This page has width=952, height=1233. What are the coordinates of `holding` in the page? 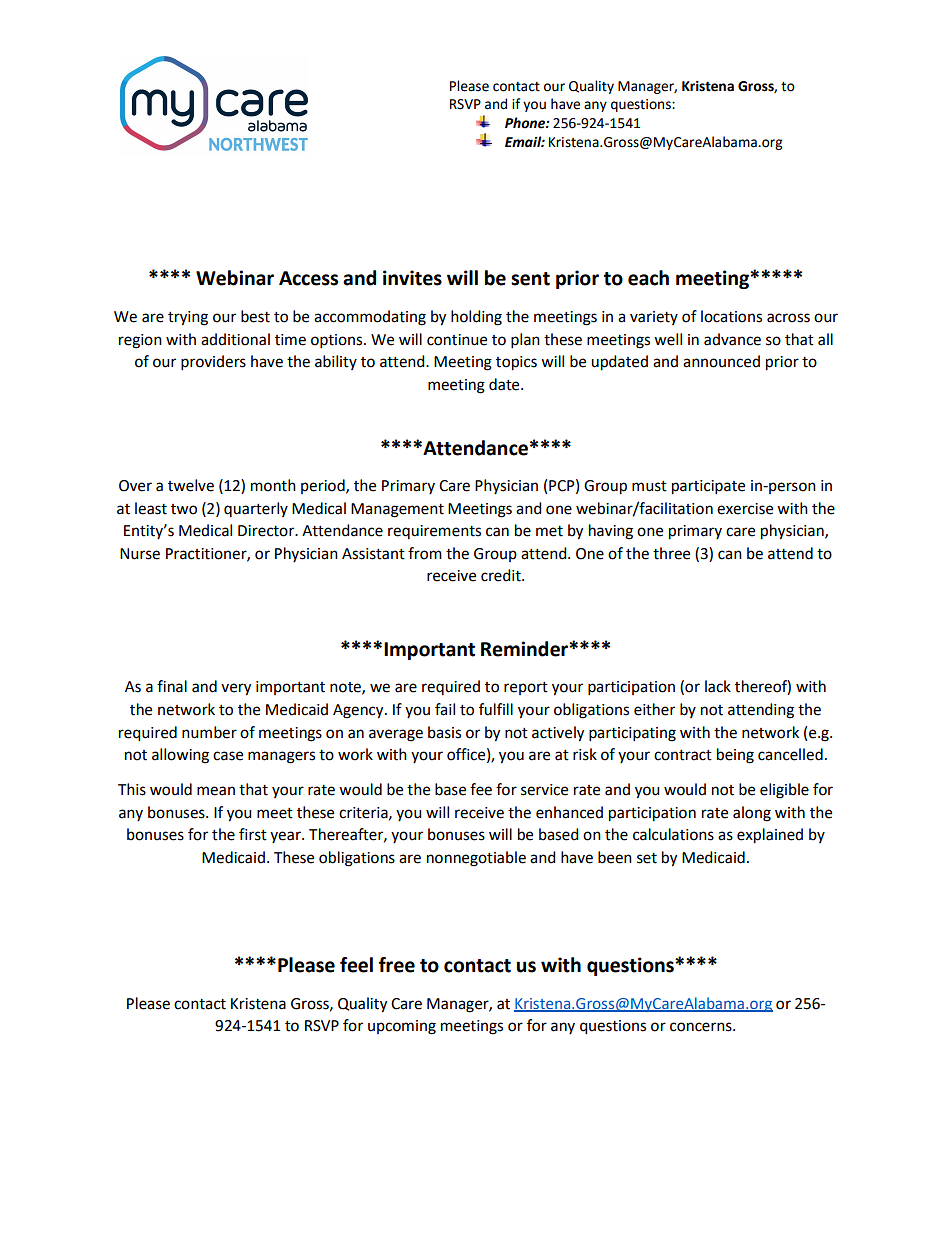 It's located at (476, 318).
